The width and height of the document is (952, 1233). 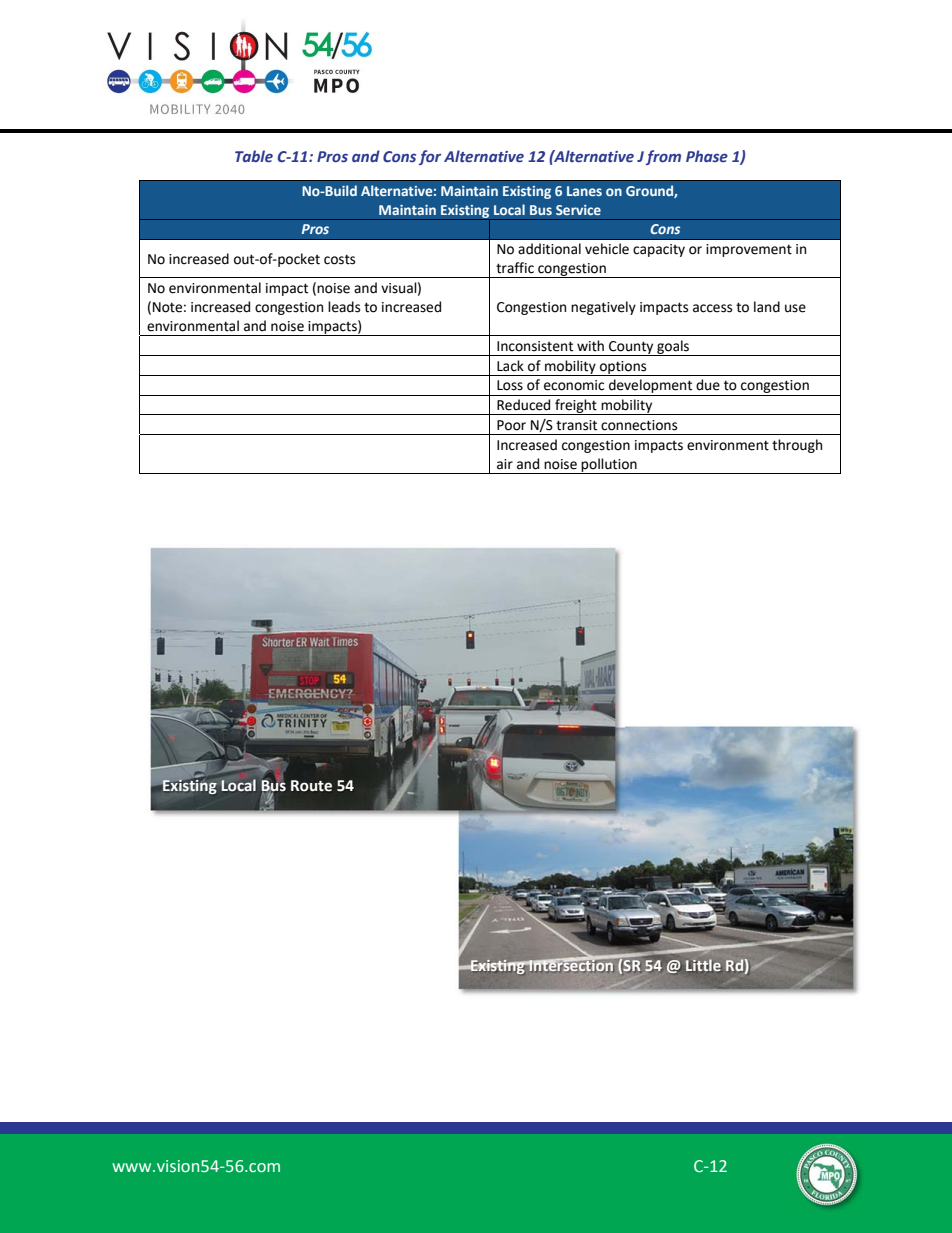 What do you see at coordinates (609, 466) in the document?
I see `pollution` at bounding box center [609, 466].
